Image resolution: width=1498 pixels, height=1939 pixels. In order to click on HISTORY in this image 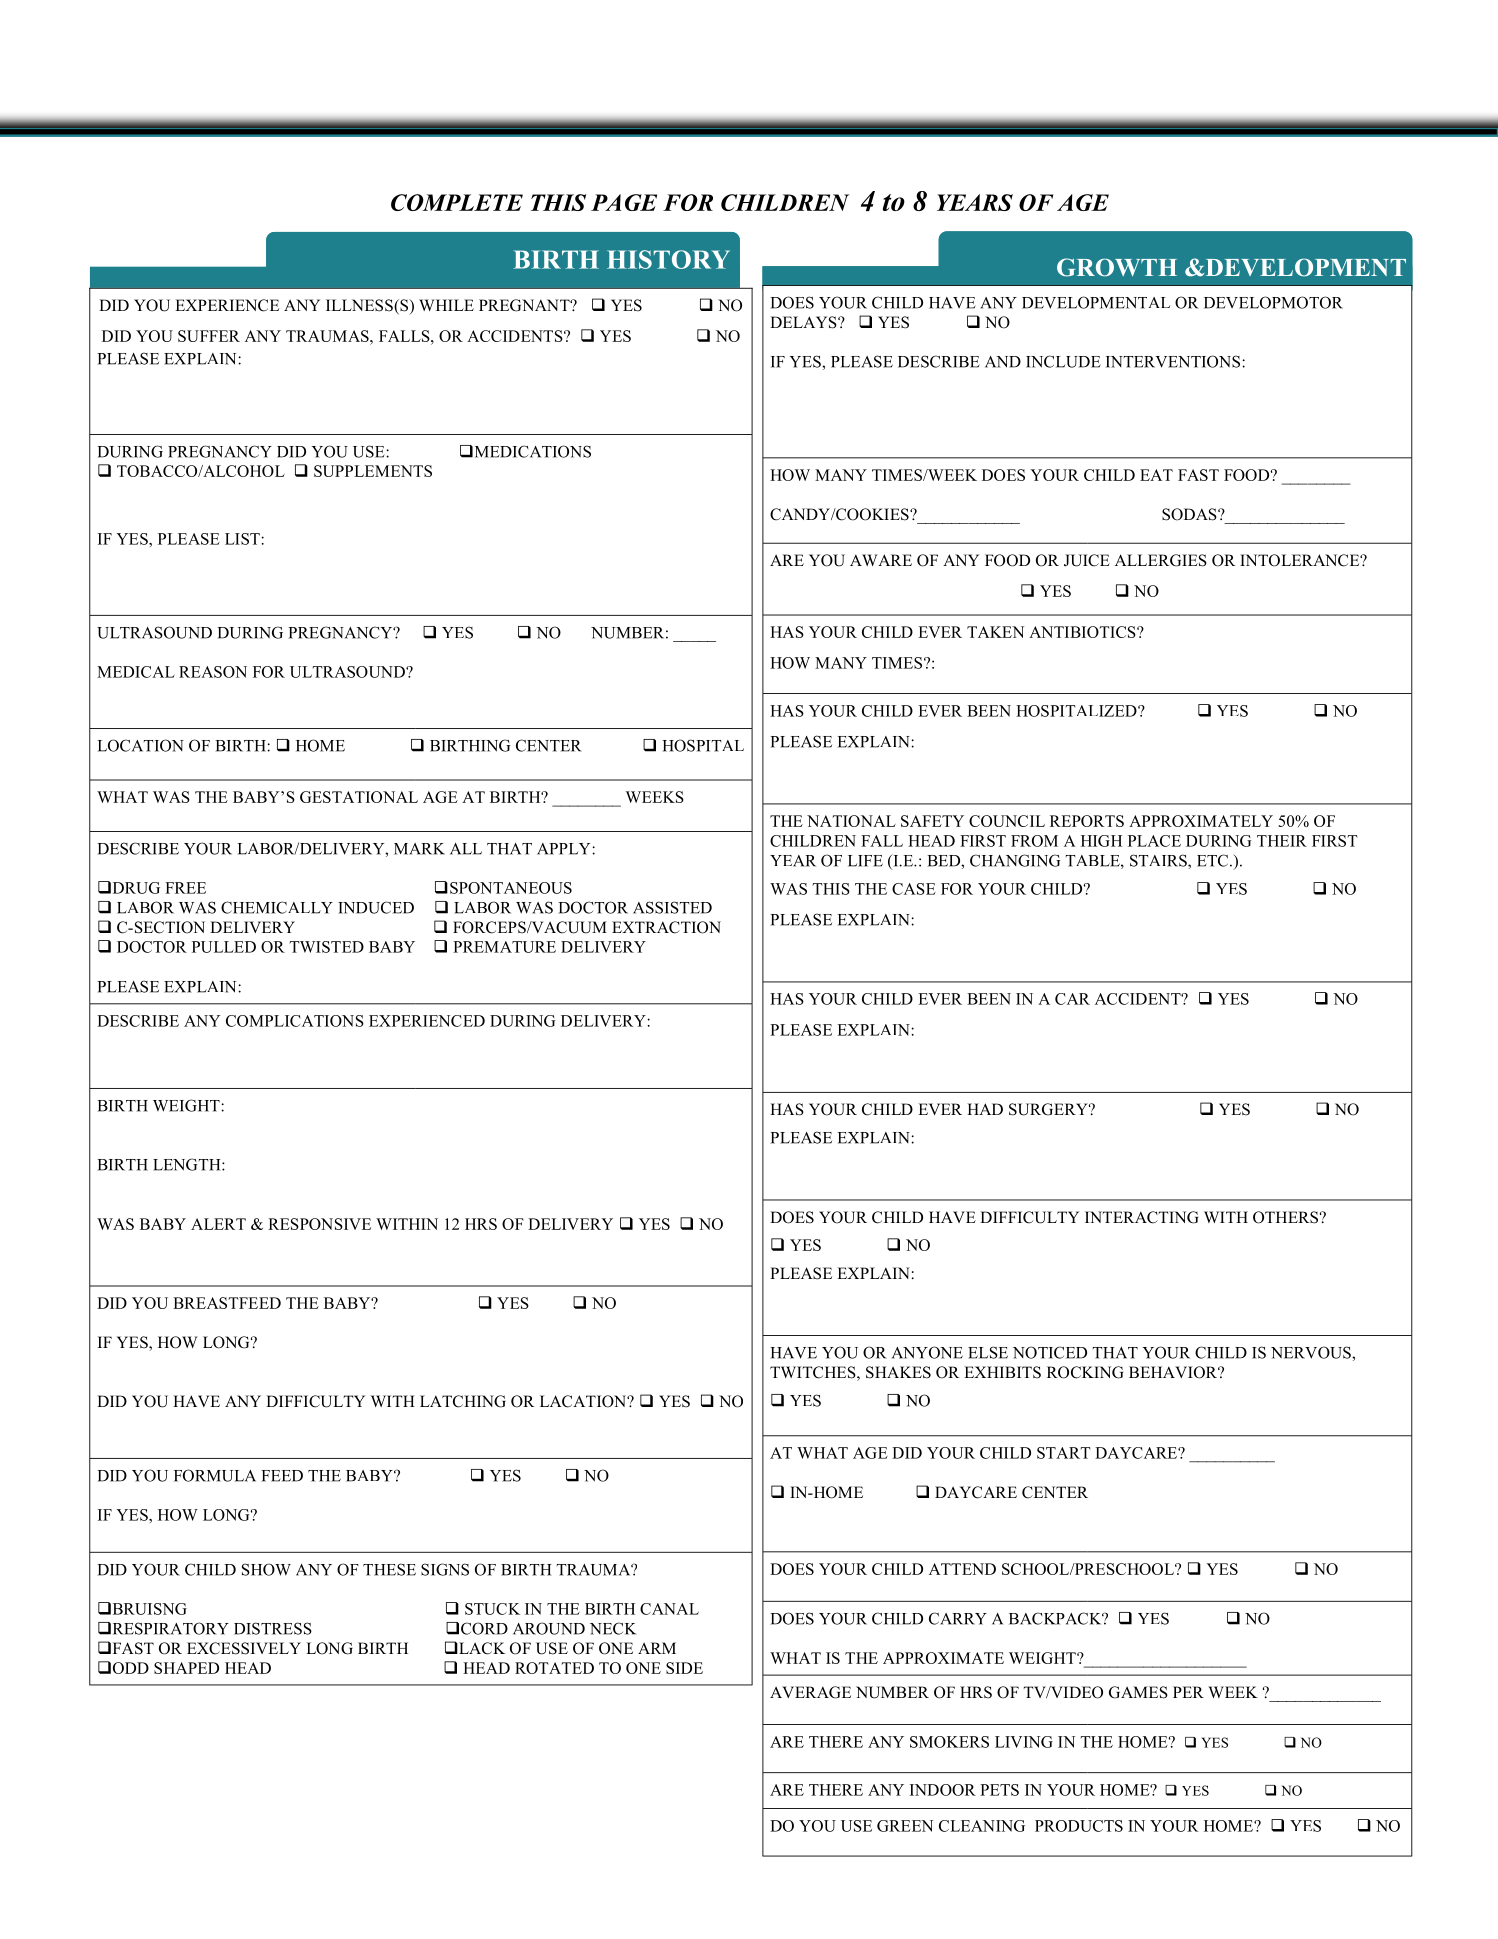, I will do `click(668, 259)`.
